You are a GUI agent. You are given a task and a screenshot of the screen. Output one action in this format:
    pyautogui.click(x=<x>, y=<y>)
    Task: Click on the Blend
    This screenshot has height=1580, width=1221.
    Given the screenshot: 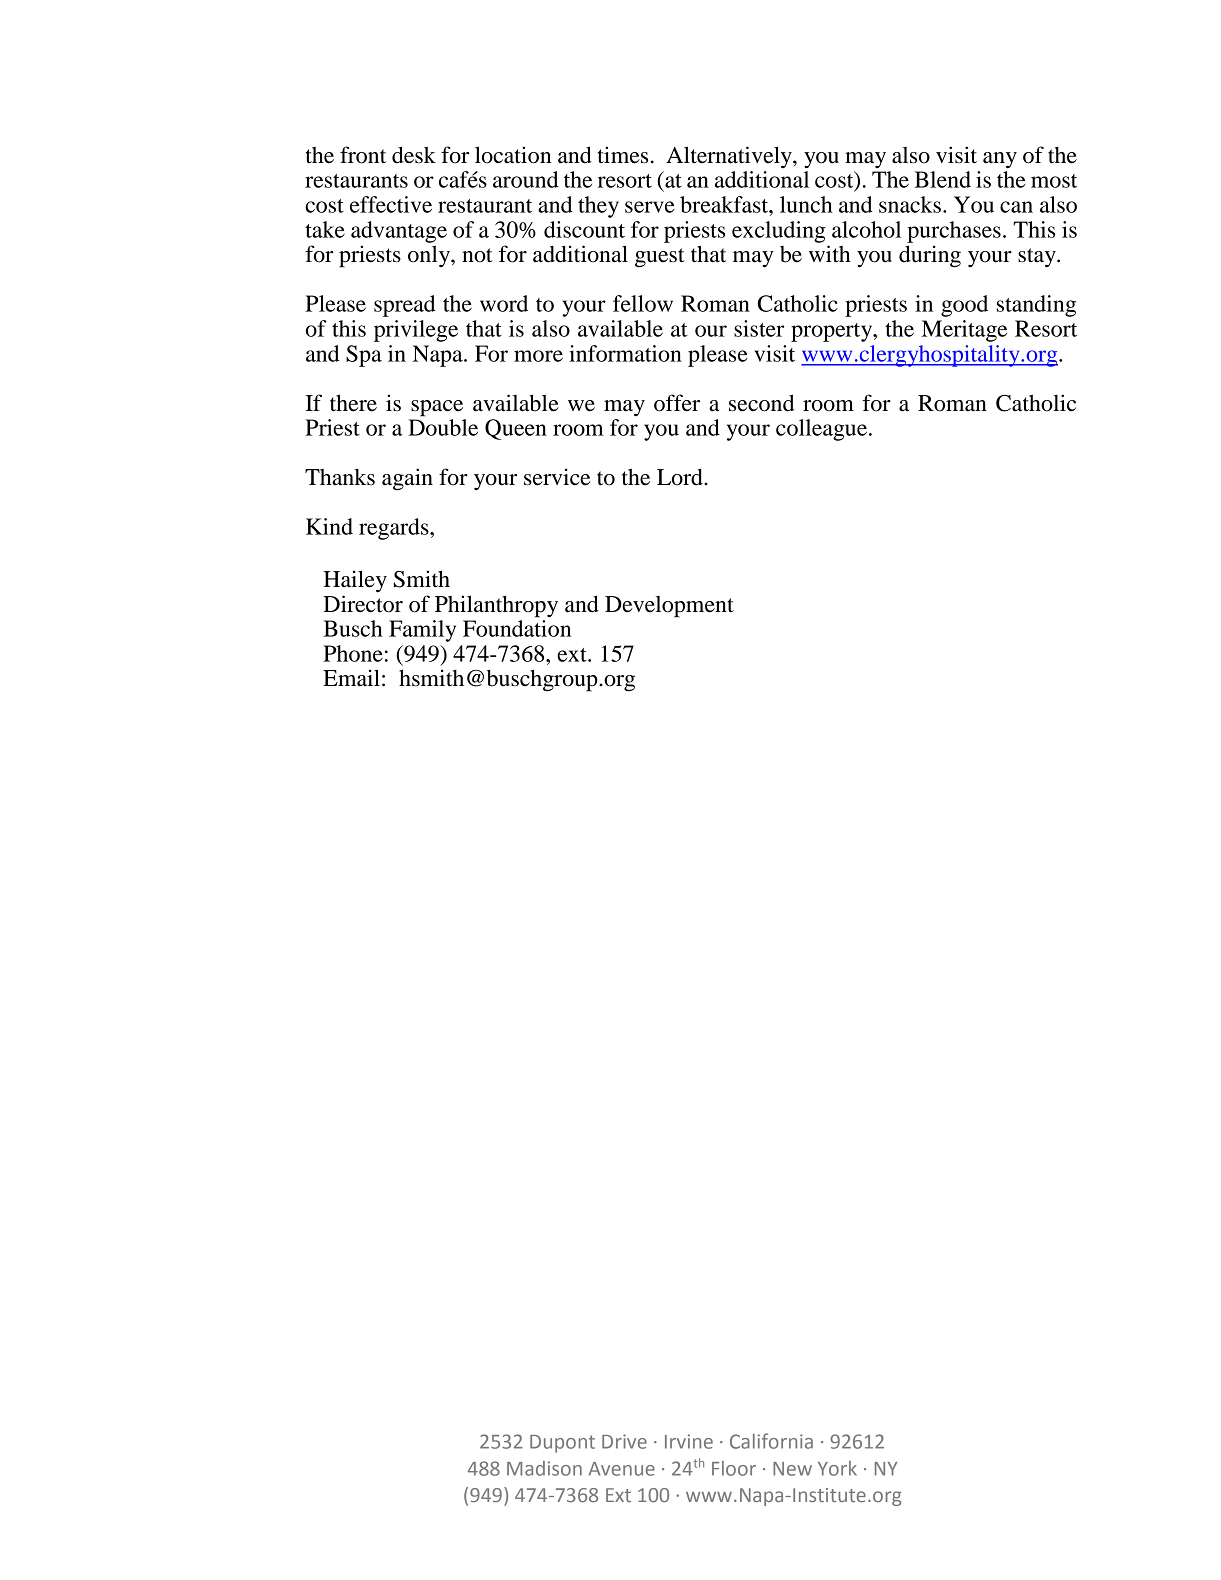 What is the action you would take?
    pyautogui.click(x=942, y=179)
